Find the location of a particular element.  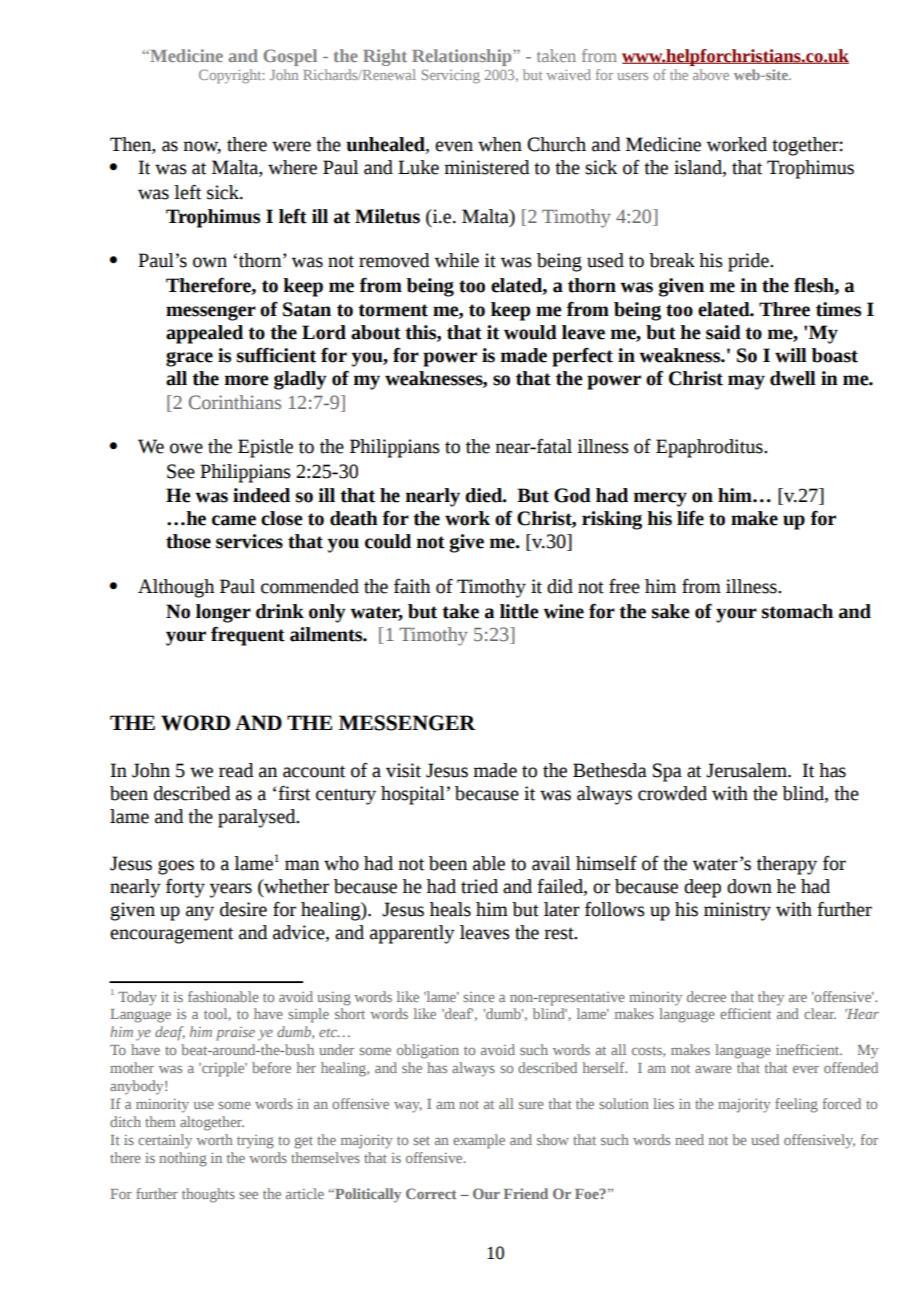

longer is located at coordinates (223, 613).
